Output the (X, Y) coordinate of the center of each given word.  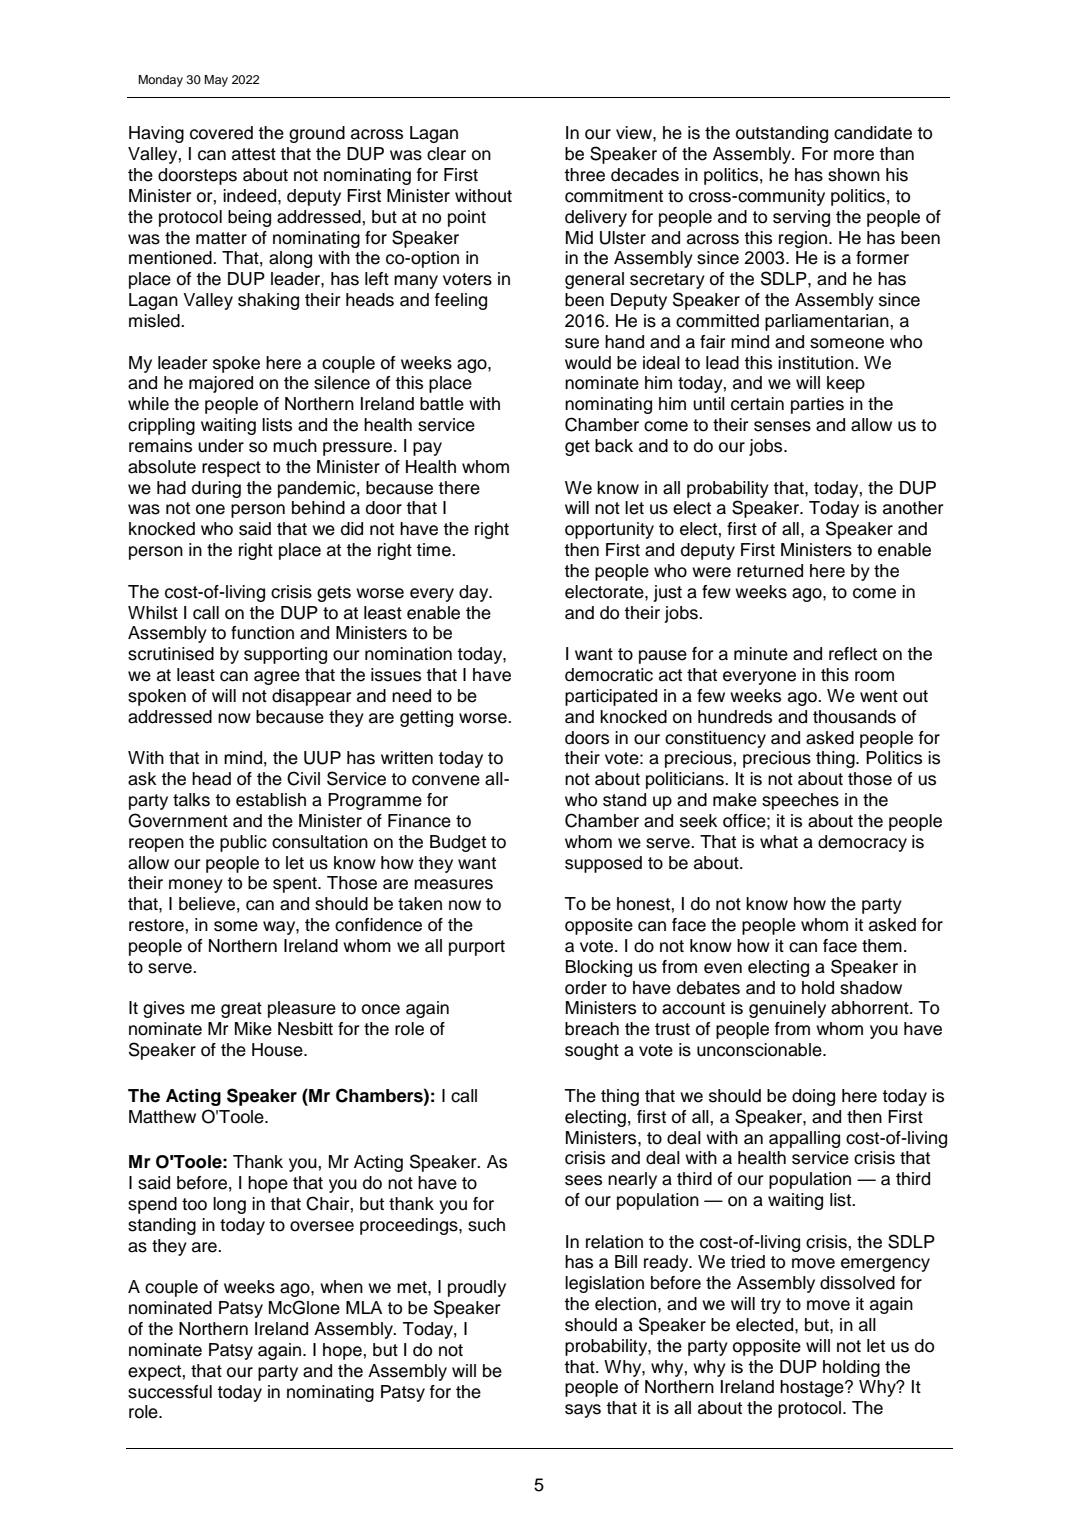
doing (813, 1097)
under (221, 446)
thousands (854, 717)
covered (221, 133)
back (614, 446)
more (854, 155)
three (584, 175)
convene (446, 780)
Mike (253, 1029)
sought (592, 1051)
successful (170, 1392)
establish (271, 800)
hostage (813, 1388)
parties (817, 405)
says (583, 1411)
